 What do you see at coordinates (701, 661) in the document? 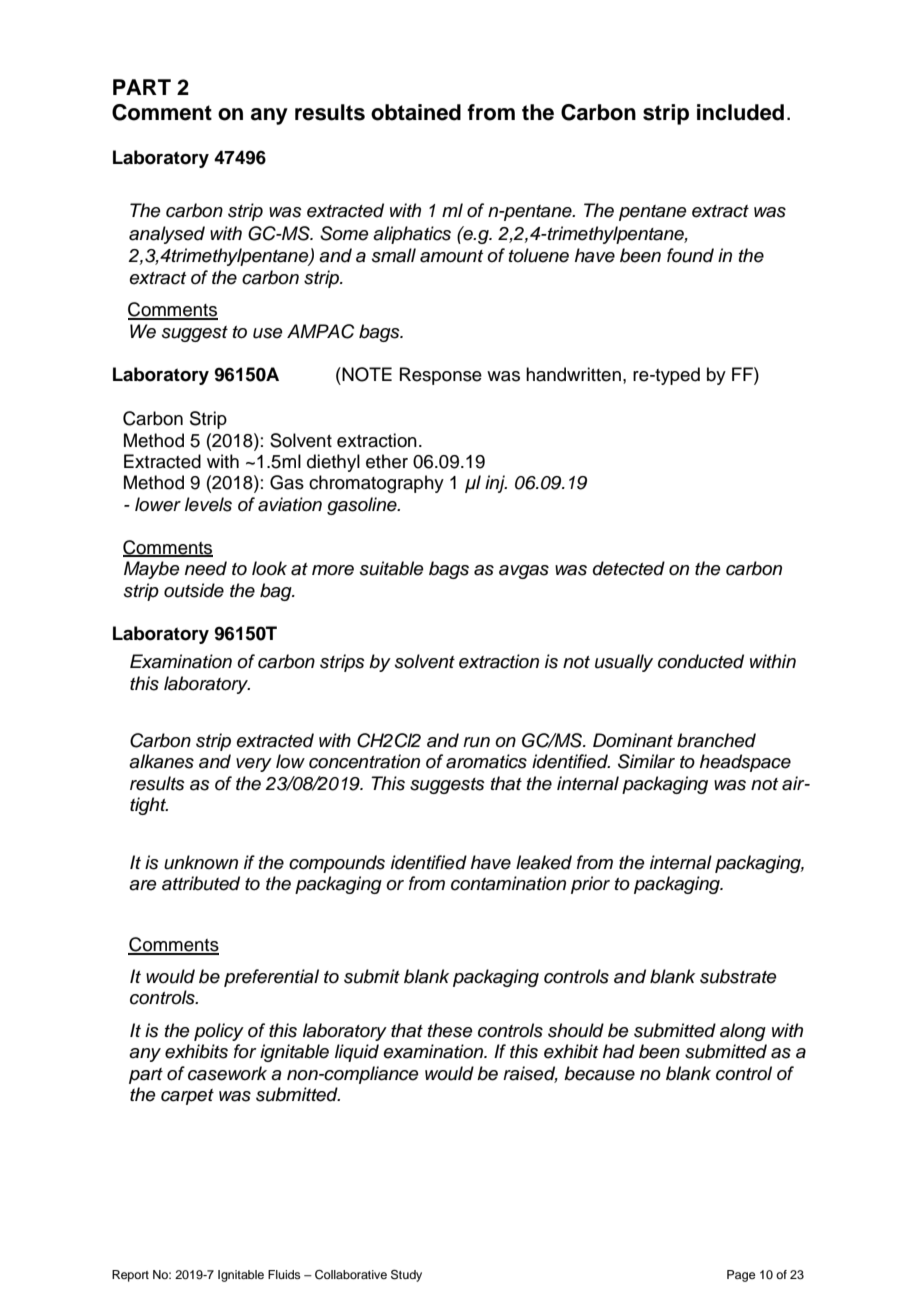
I see `conducted` at bounding box center [701, 661].
